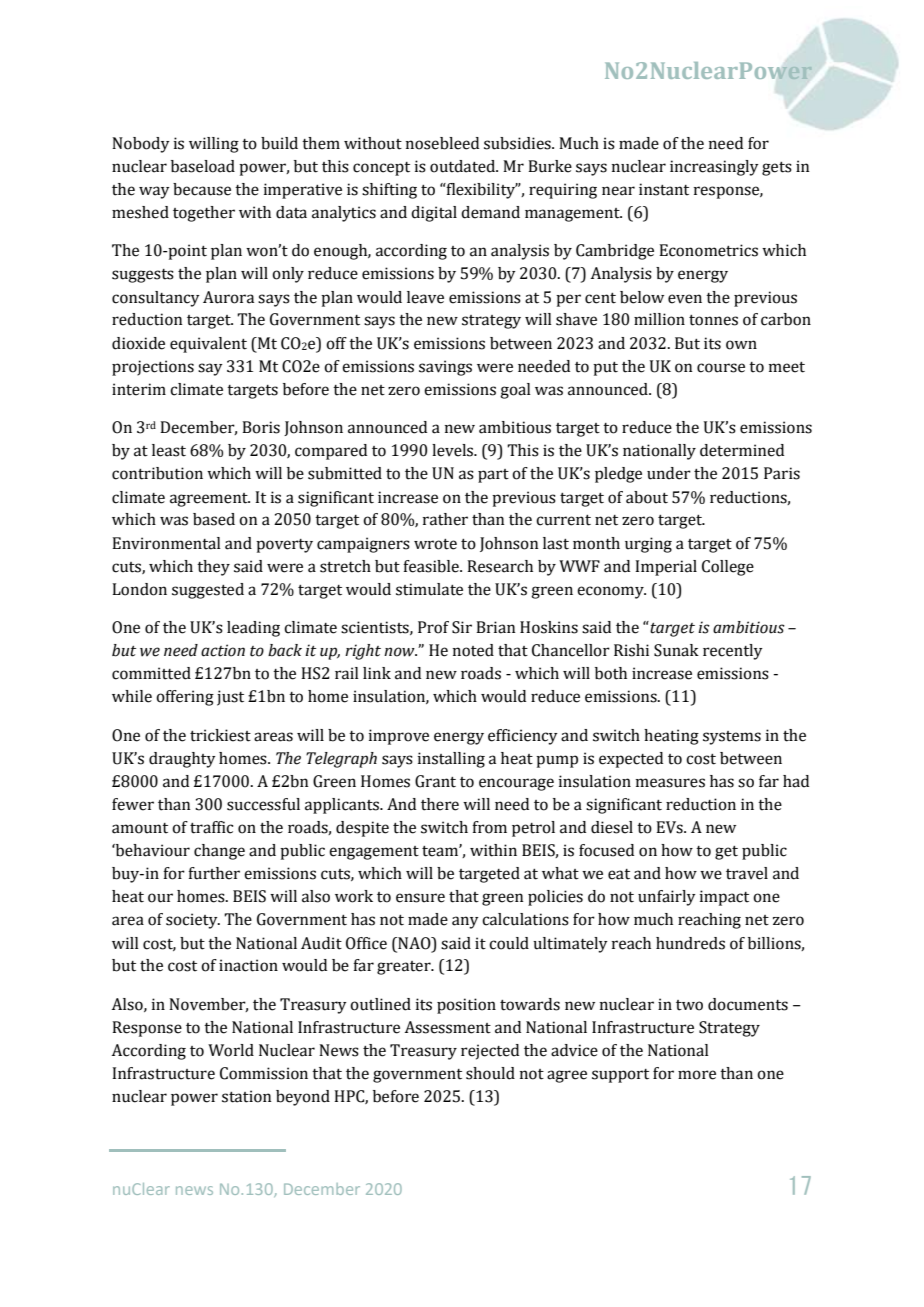 This screenshot has height=1307, width=924. Describe the element at coordinates (493, 476) in the screenshot. I see `part` at that location.
